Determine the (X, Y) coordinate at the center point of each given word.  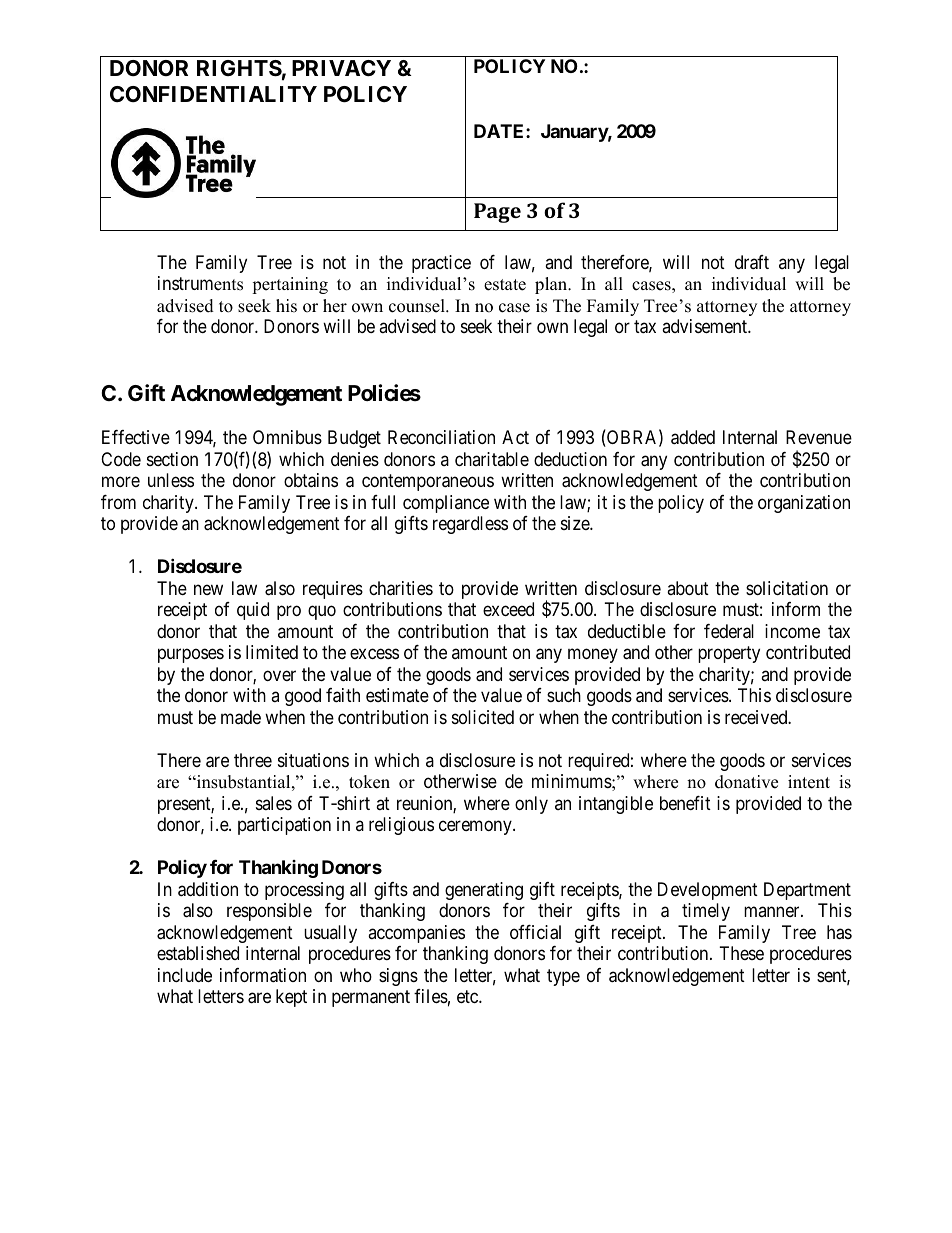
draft (752, 262)
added (693, 437)
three (253, 760)
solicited (483, 717)
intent (809, 782)
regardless (470, 525)
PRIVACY (341, 68)
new (208, 589)
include (185, 975)
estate (505, 285)
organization (804, 504)
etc (468, 996)
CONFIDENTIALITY (213, 94)
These (742, 953)
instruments (200, 283)
